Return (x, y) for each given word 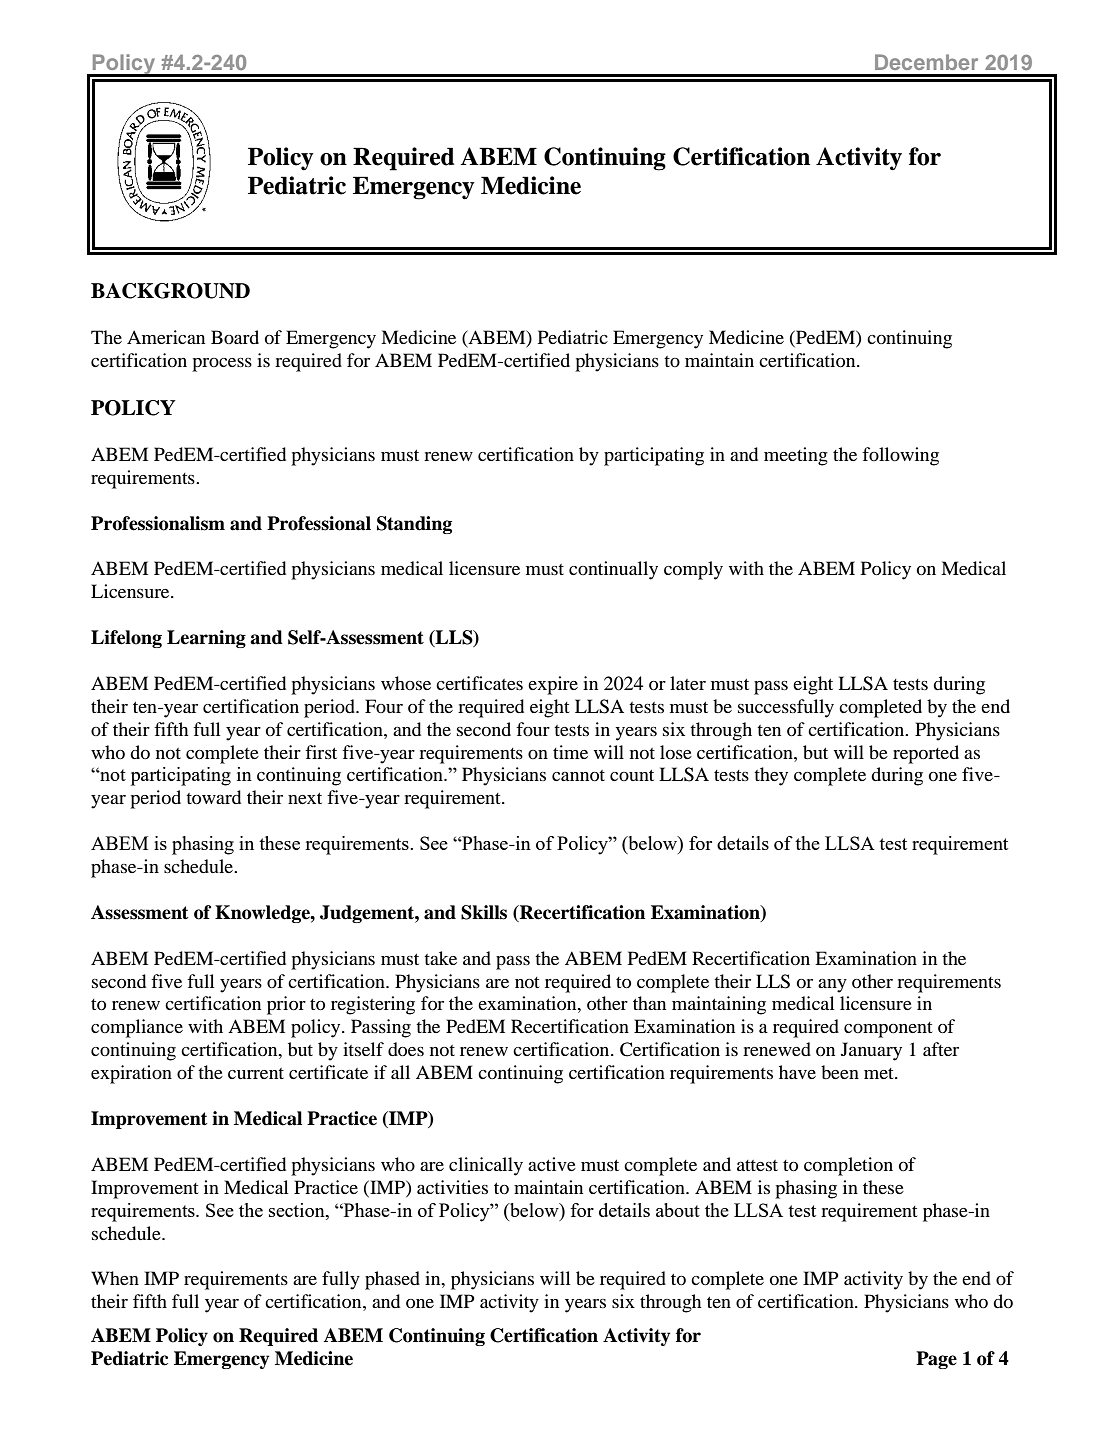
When (115, 1278)
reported (926, 754)
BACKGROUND (170, 291)
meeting (796, 456)
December (926, 62)
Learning (206, 639)
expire (553, 685)
